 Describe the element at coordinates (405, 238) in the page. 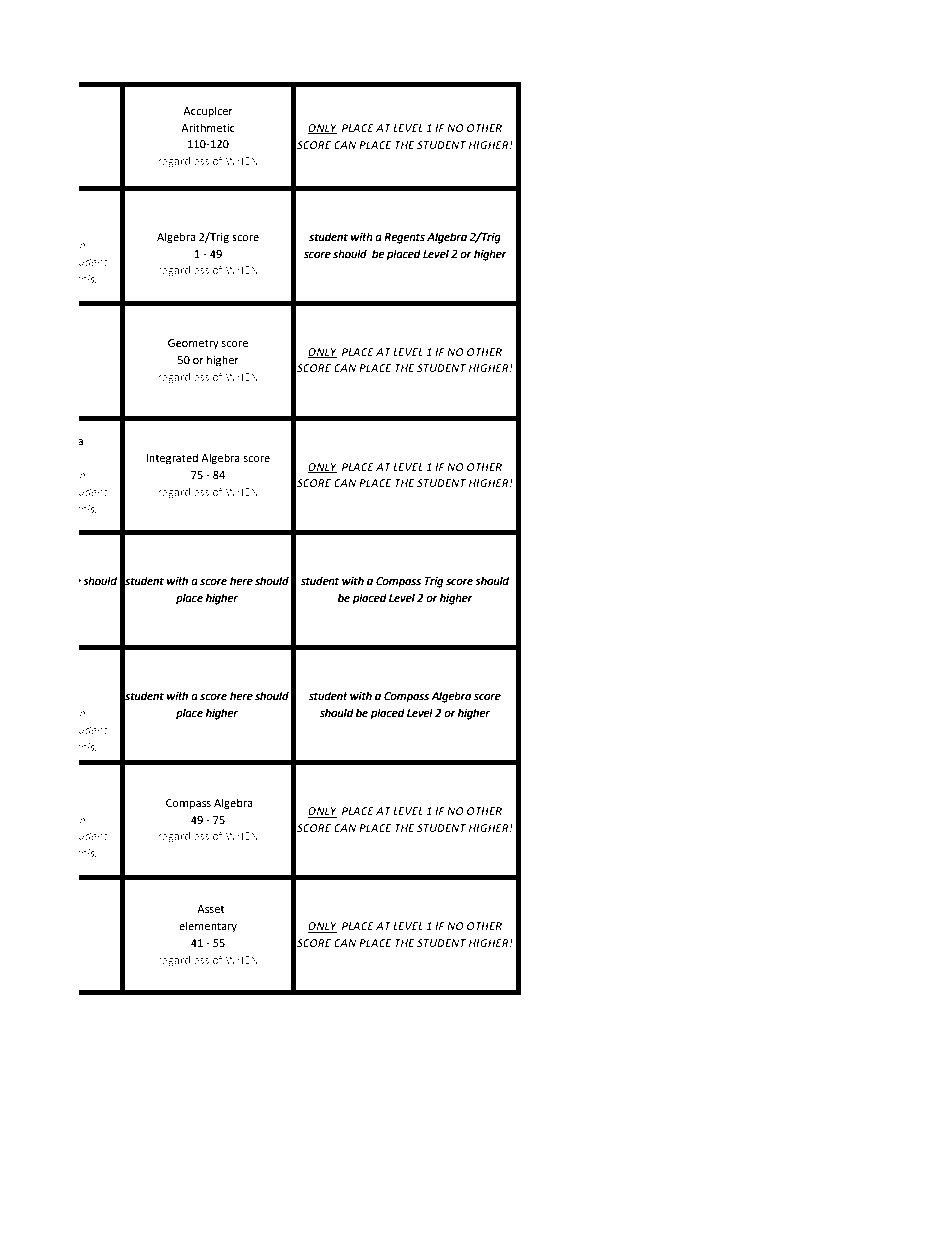

I see `Regents` at that location.
